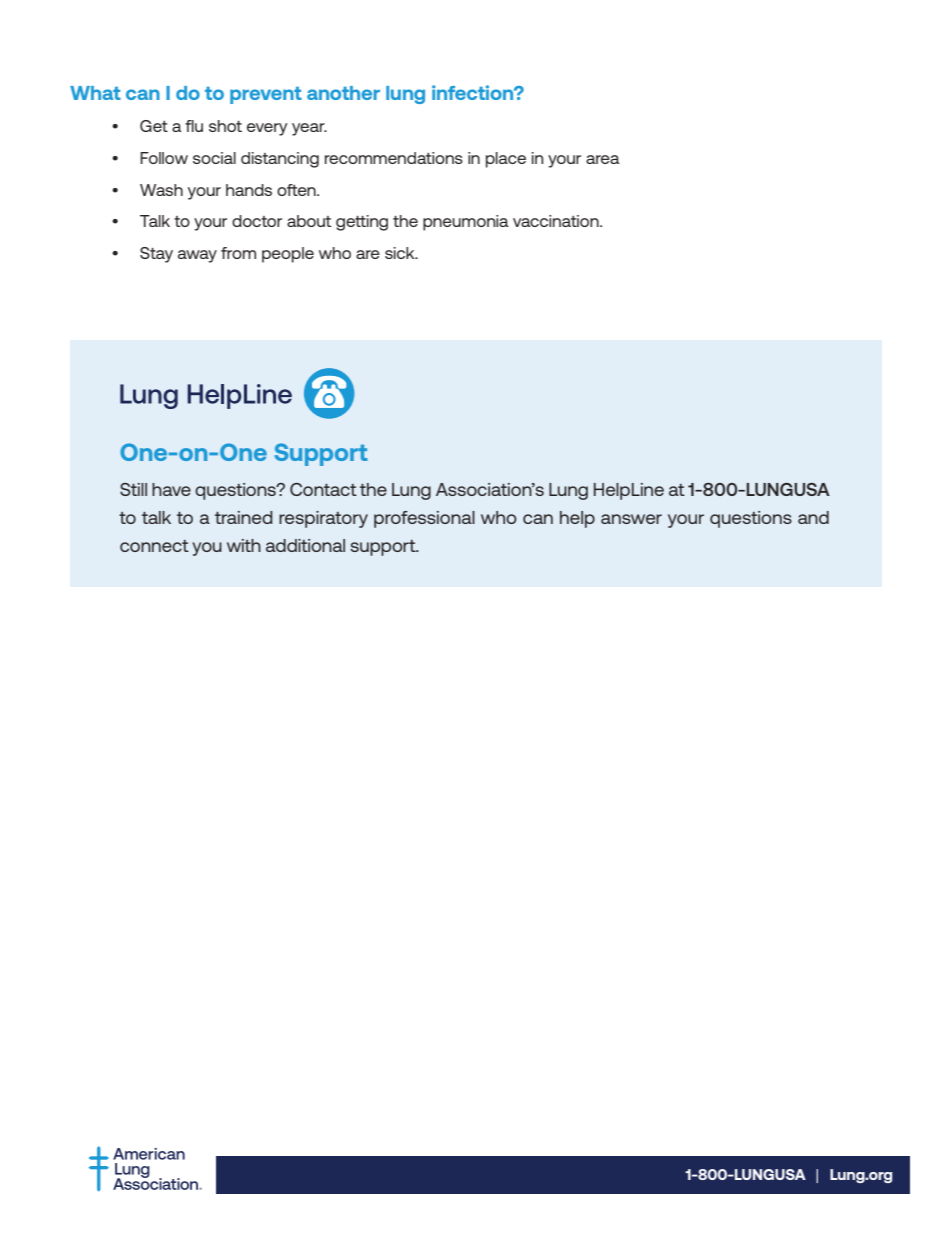  Describe the element at coordinates (194, 126) in the screenshot. I see `flu` at that location.
